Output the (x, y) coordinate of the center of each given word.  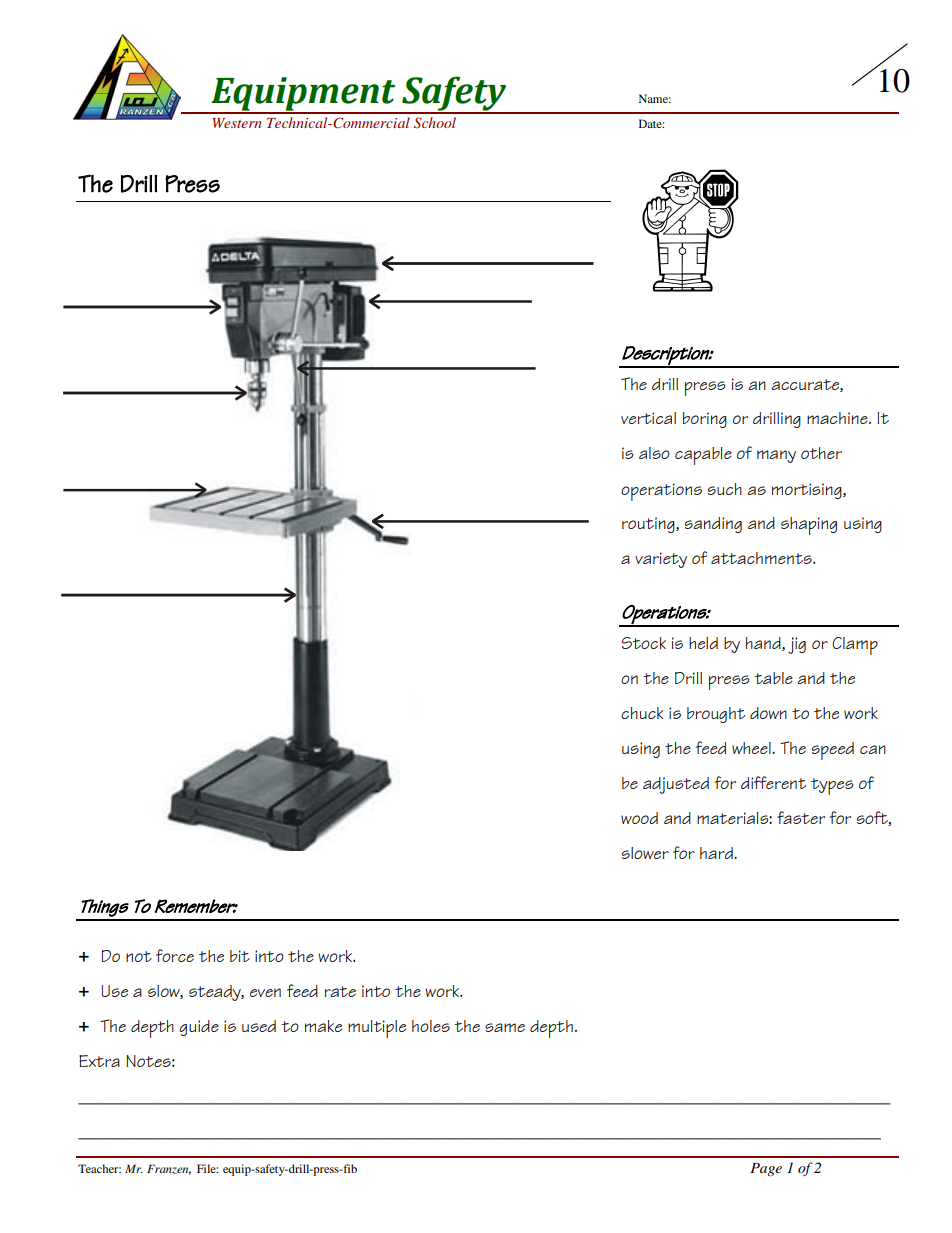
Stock (644, 643)
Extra (99, 1061)
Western (237, 123)
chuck (642, 713)
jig (797, 645)
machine (838, 418)
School (435, 123)
